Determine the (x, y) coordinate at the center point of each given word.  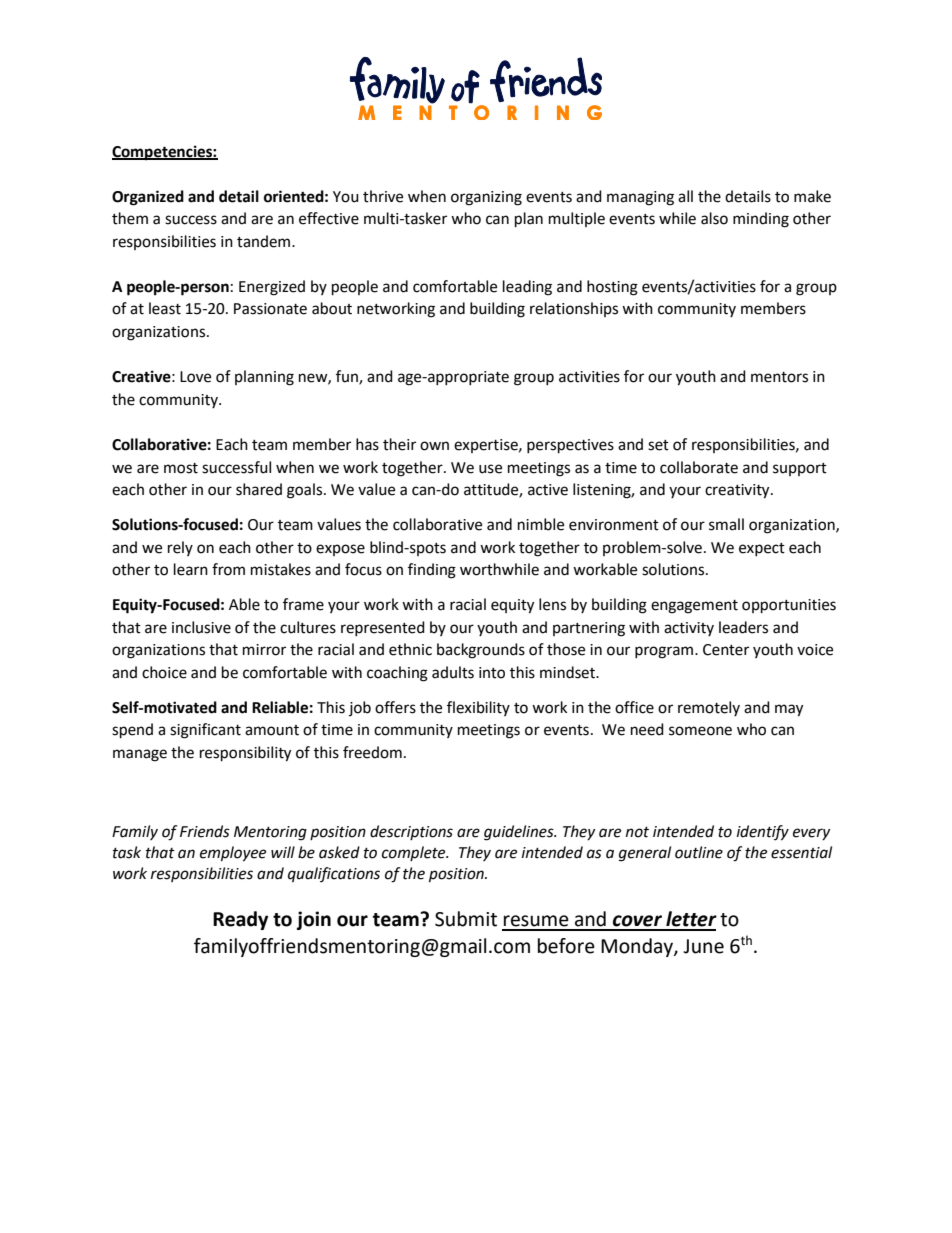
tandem (265, 241)
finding (432, 571)
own (434, 446)
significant (205, 731)
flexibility (478, 708)
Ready (240, 920)
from (228, 569)
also (714, 218)
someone (700, 731)
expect (762, 549)
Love (195, 377)
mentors (779, 377)
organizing (486, 198)
